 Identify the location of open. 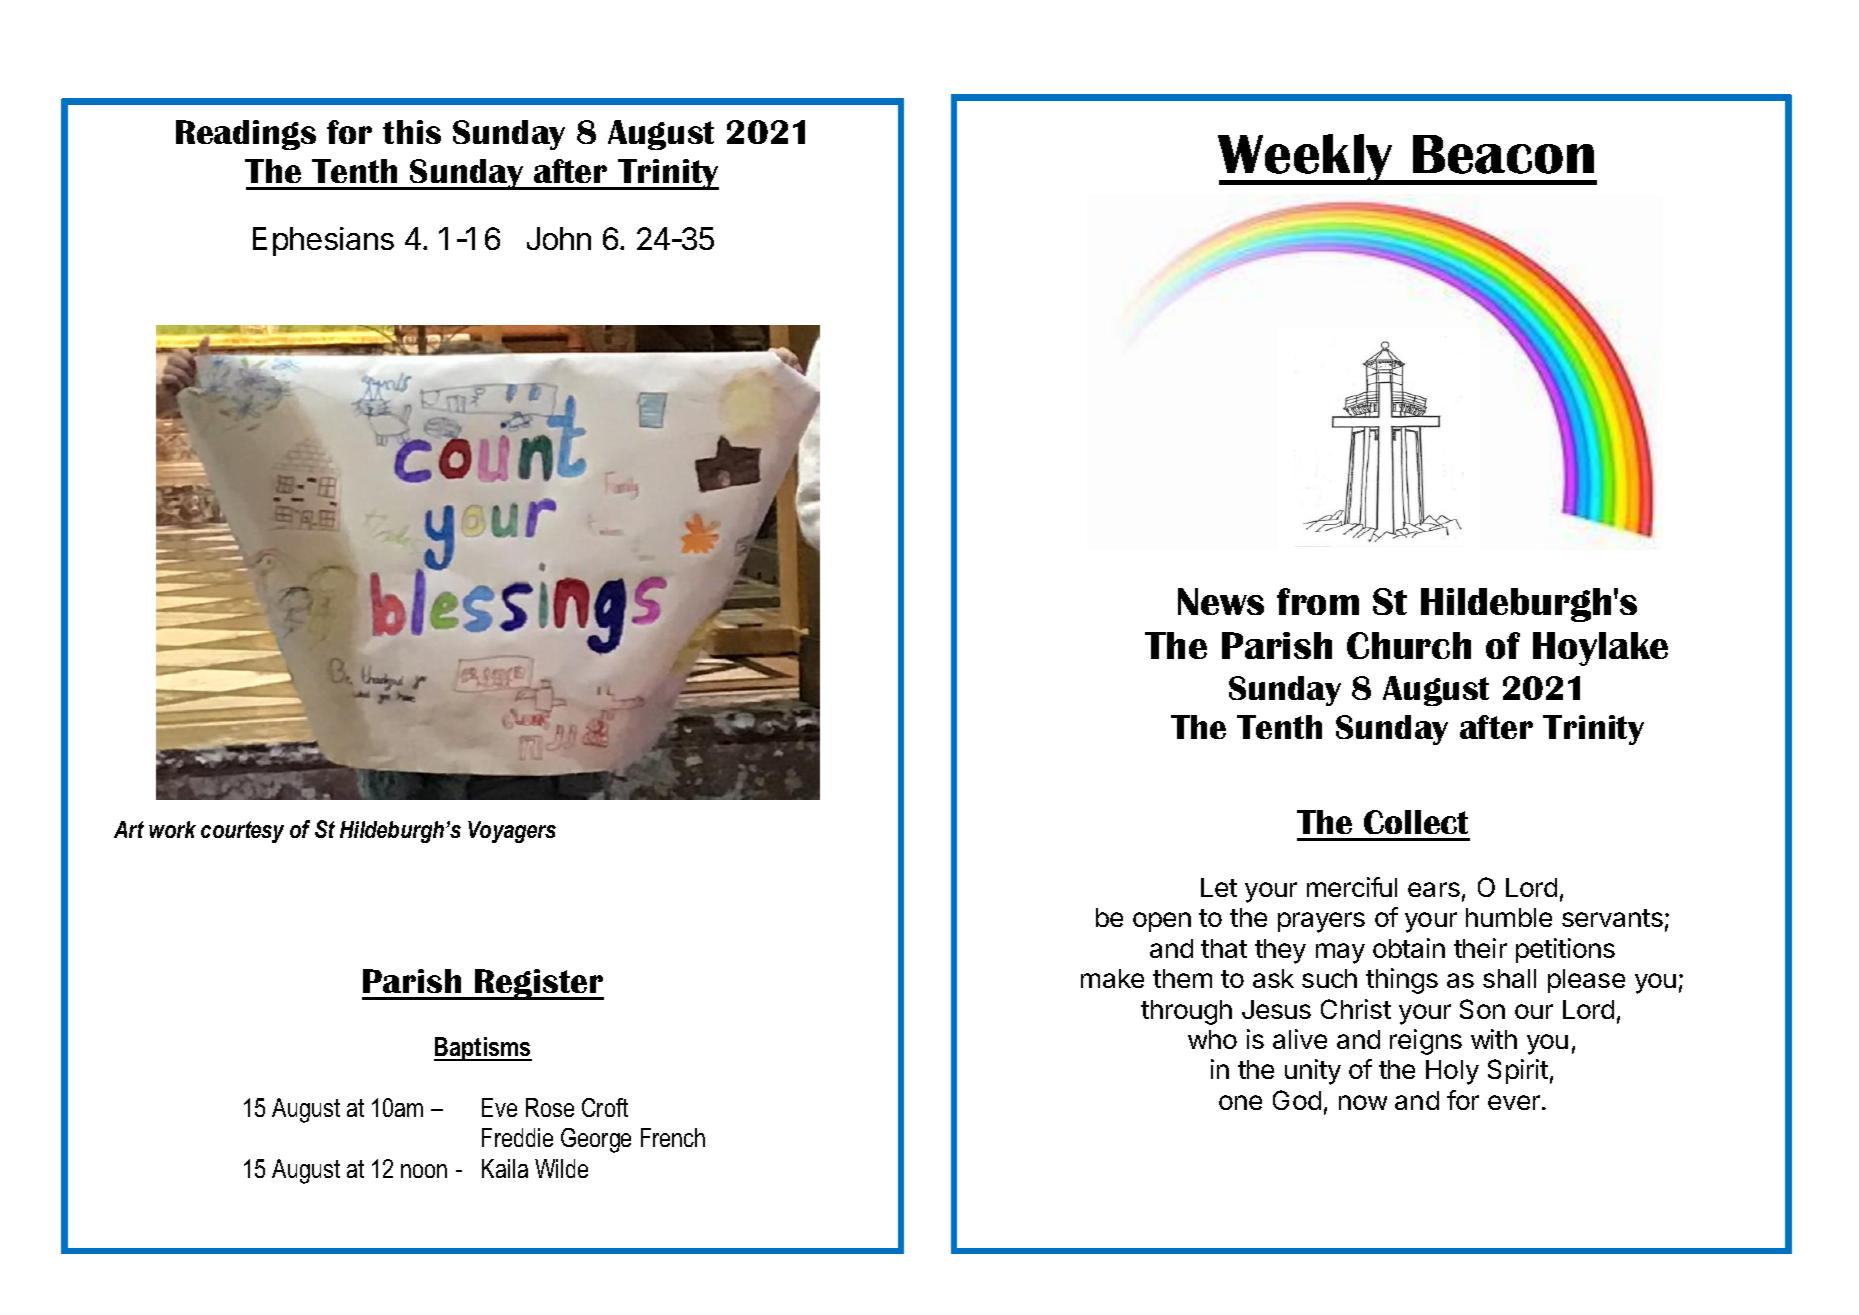
(1162, 922).
